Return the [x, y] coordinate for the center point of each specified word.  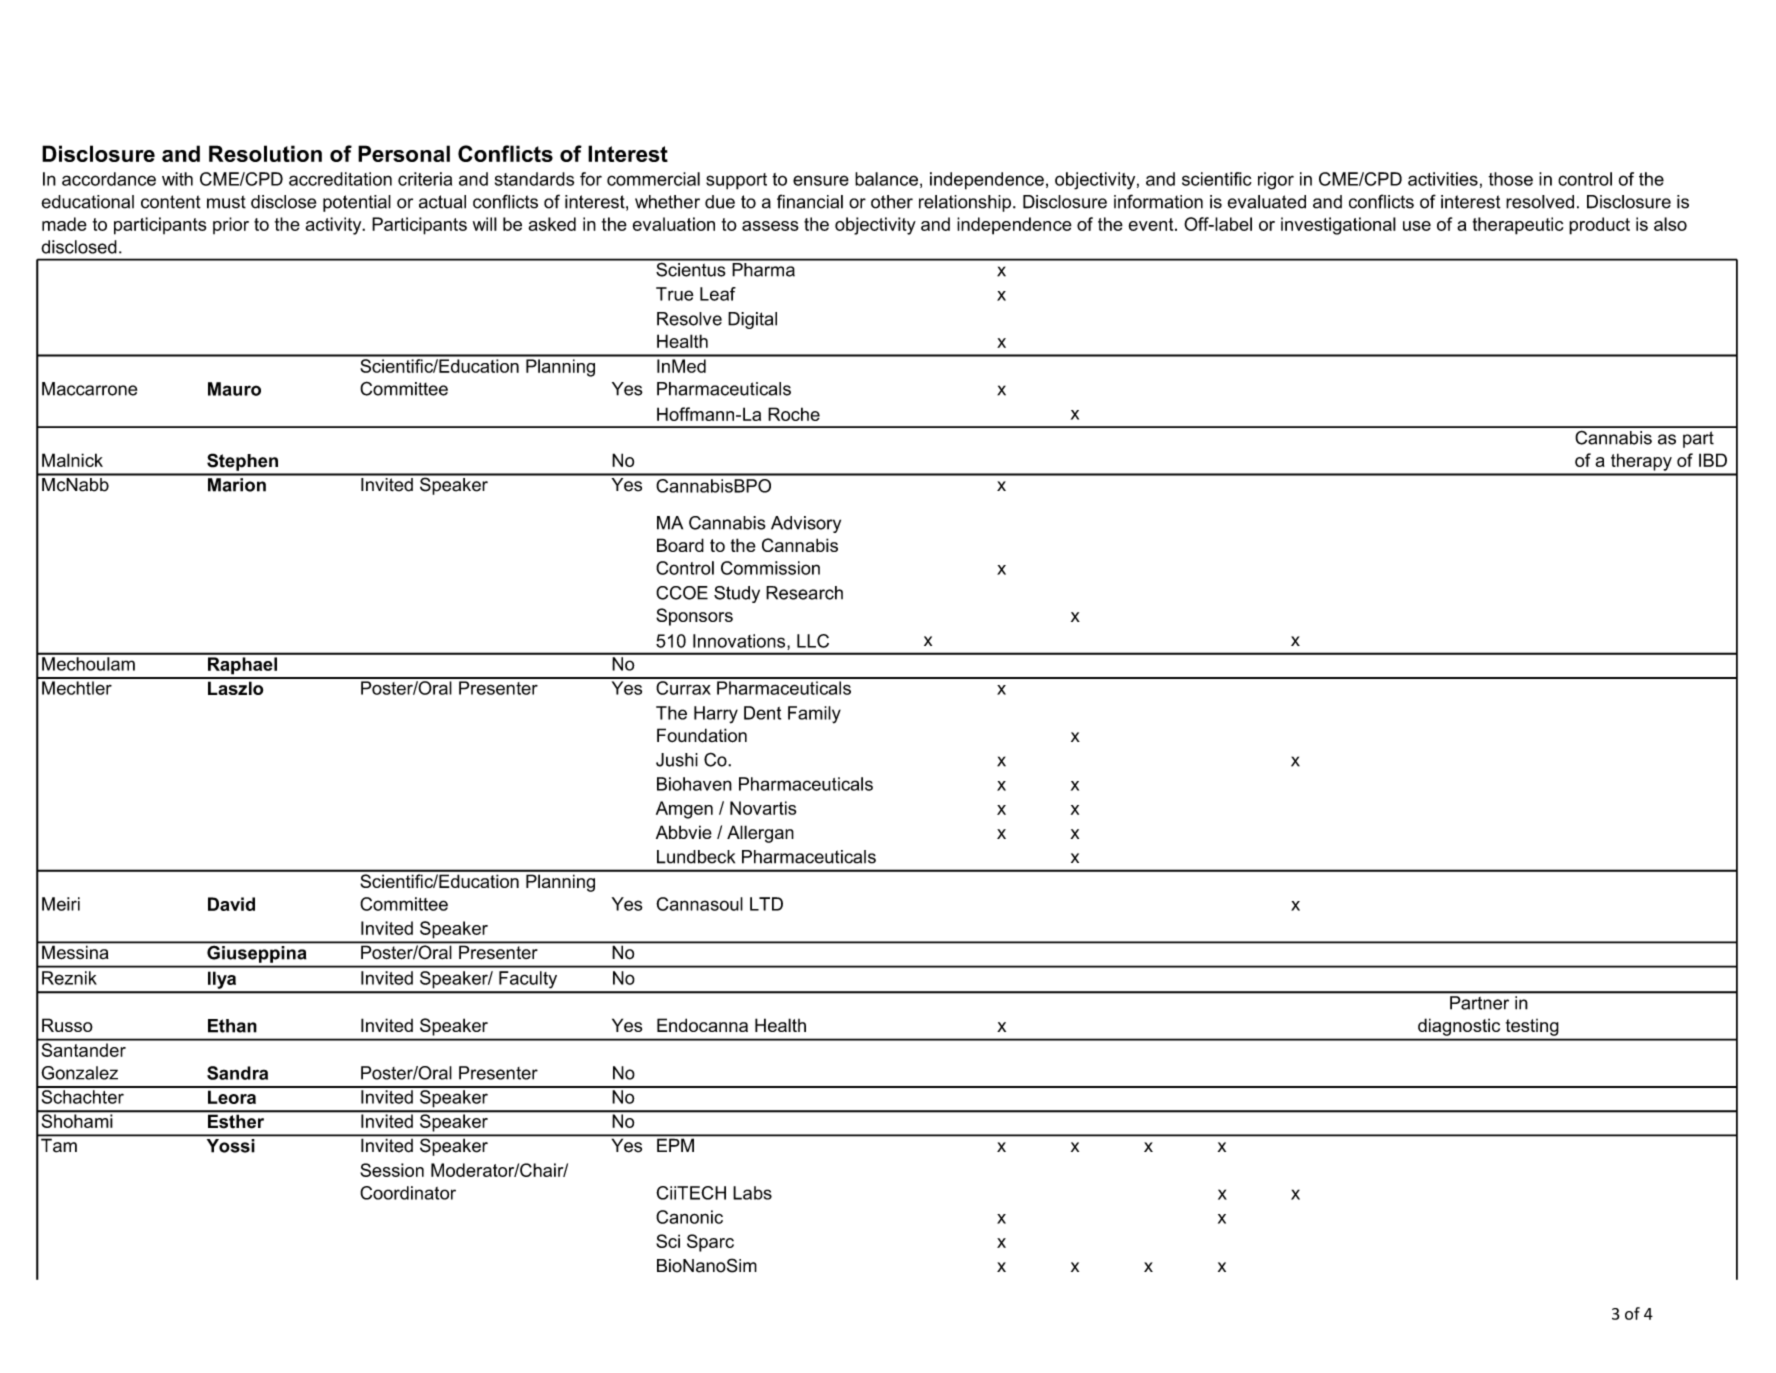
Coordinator [408, 1193]
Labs [752, 1193]
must [226, 202]
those [1510, 179]
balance [886, 179]
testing [1532, 1027]
